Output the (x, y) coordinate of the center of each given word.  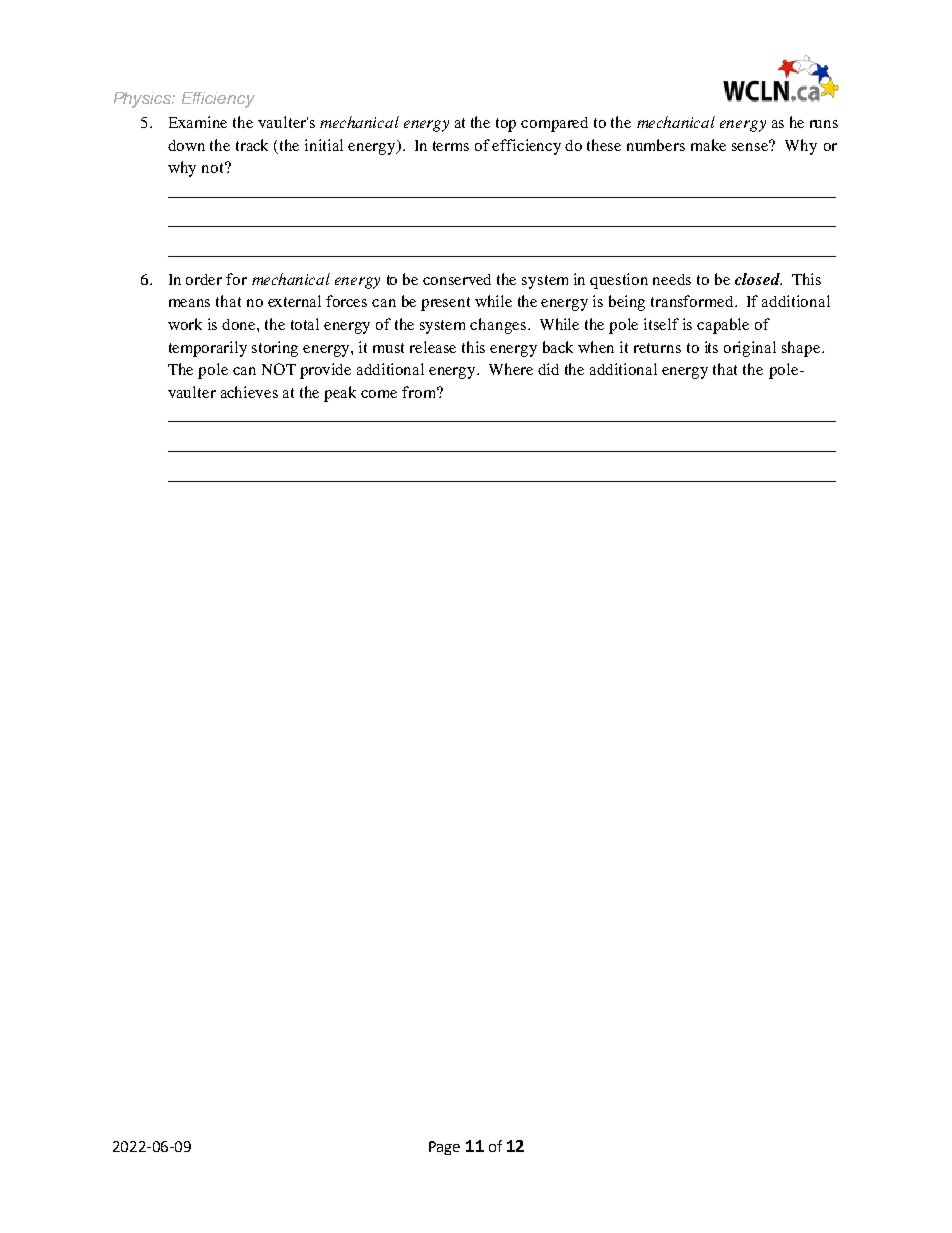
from (420, 392)
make (708, 145)
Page (444, 1148)
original (750, 349)
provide (325, 371)
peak (340, 394)
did (548, 369)
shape (802, 349)
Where (511, 369)
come (379, 394)
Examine (198, 122)
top (506, 125)
